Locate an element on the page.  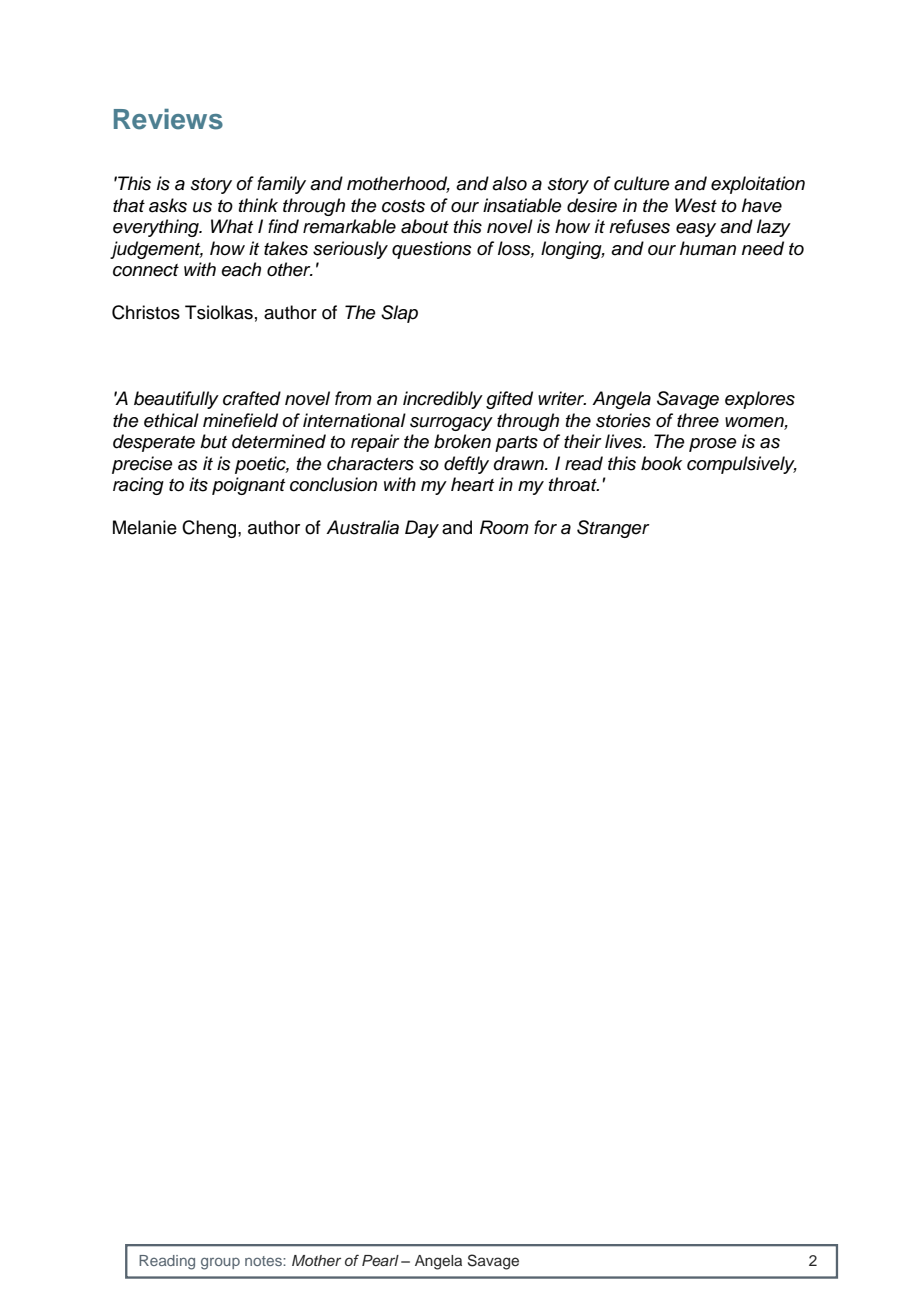
culture is located at coordinates (642, 183).
